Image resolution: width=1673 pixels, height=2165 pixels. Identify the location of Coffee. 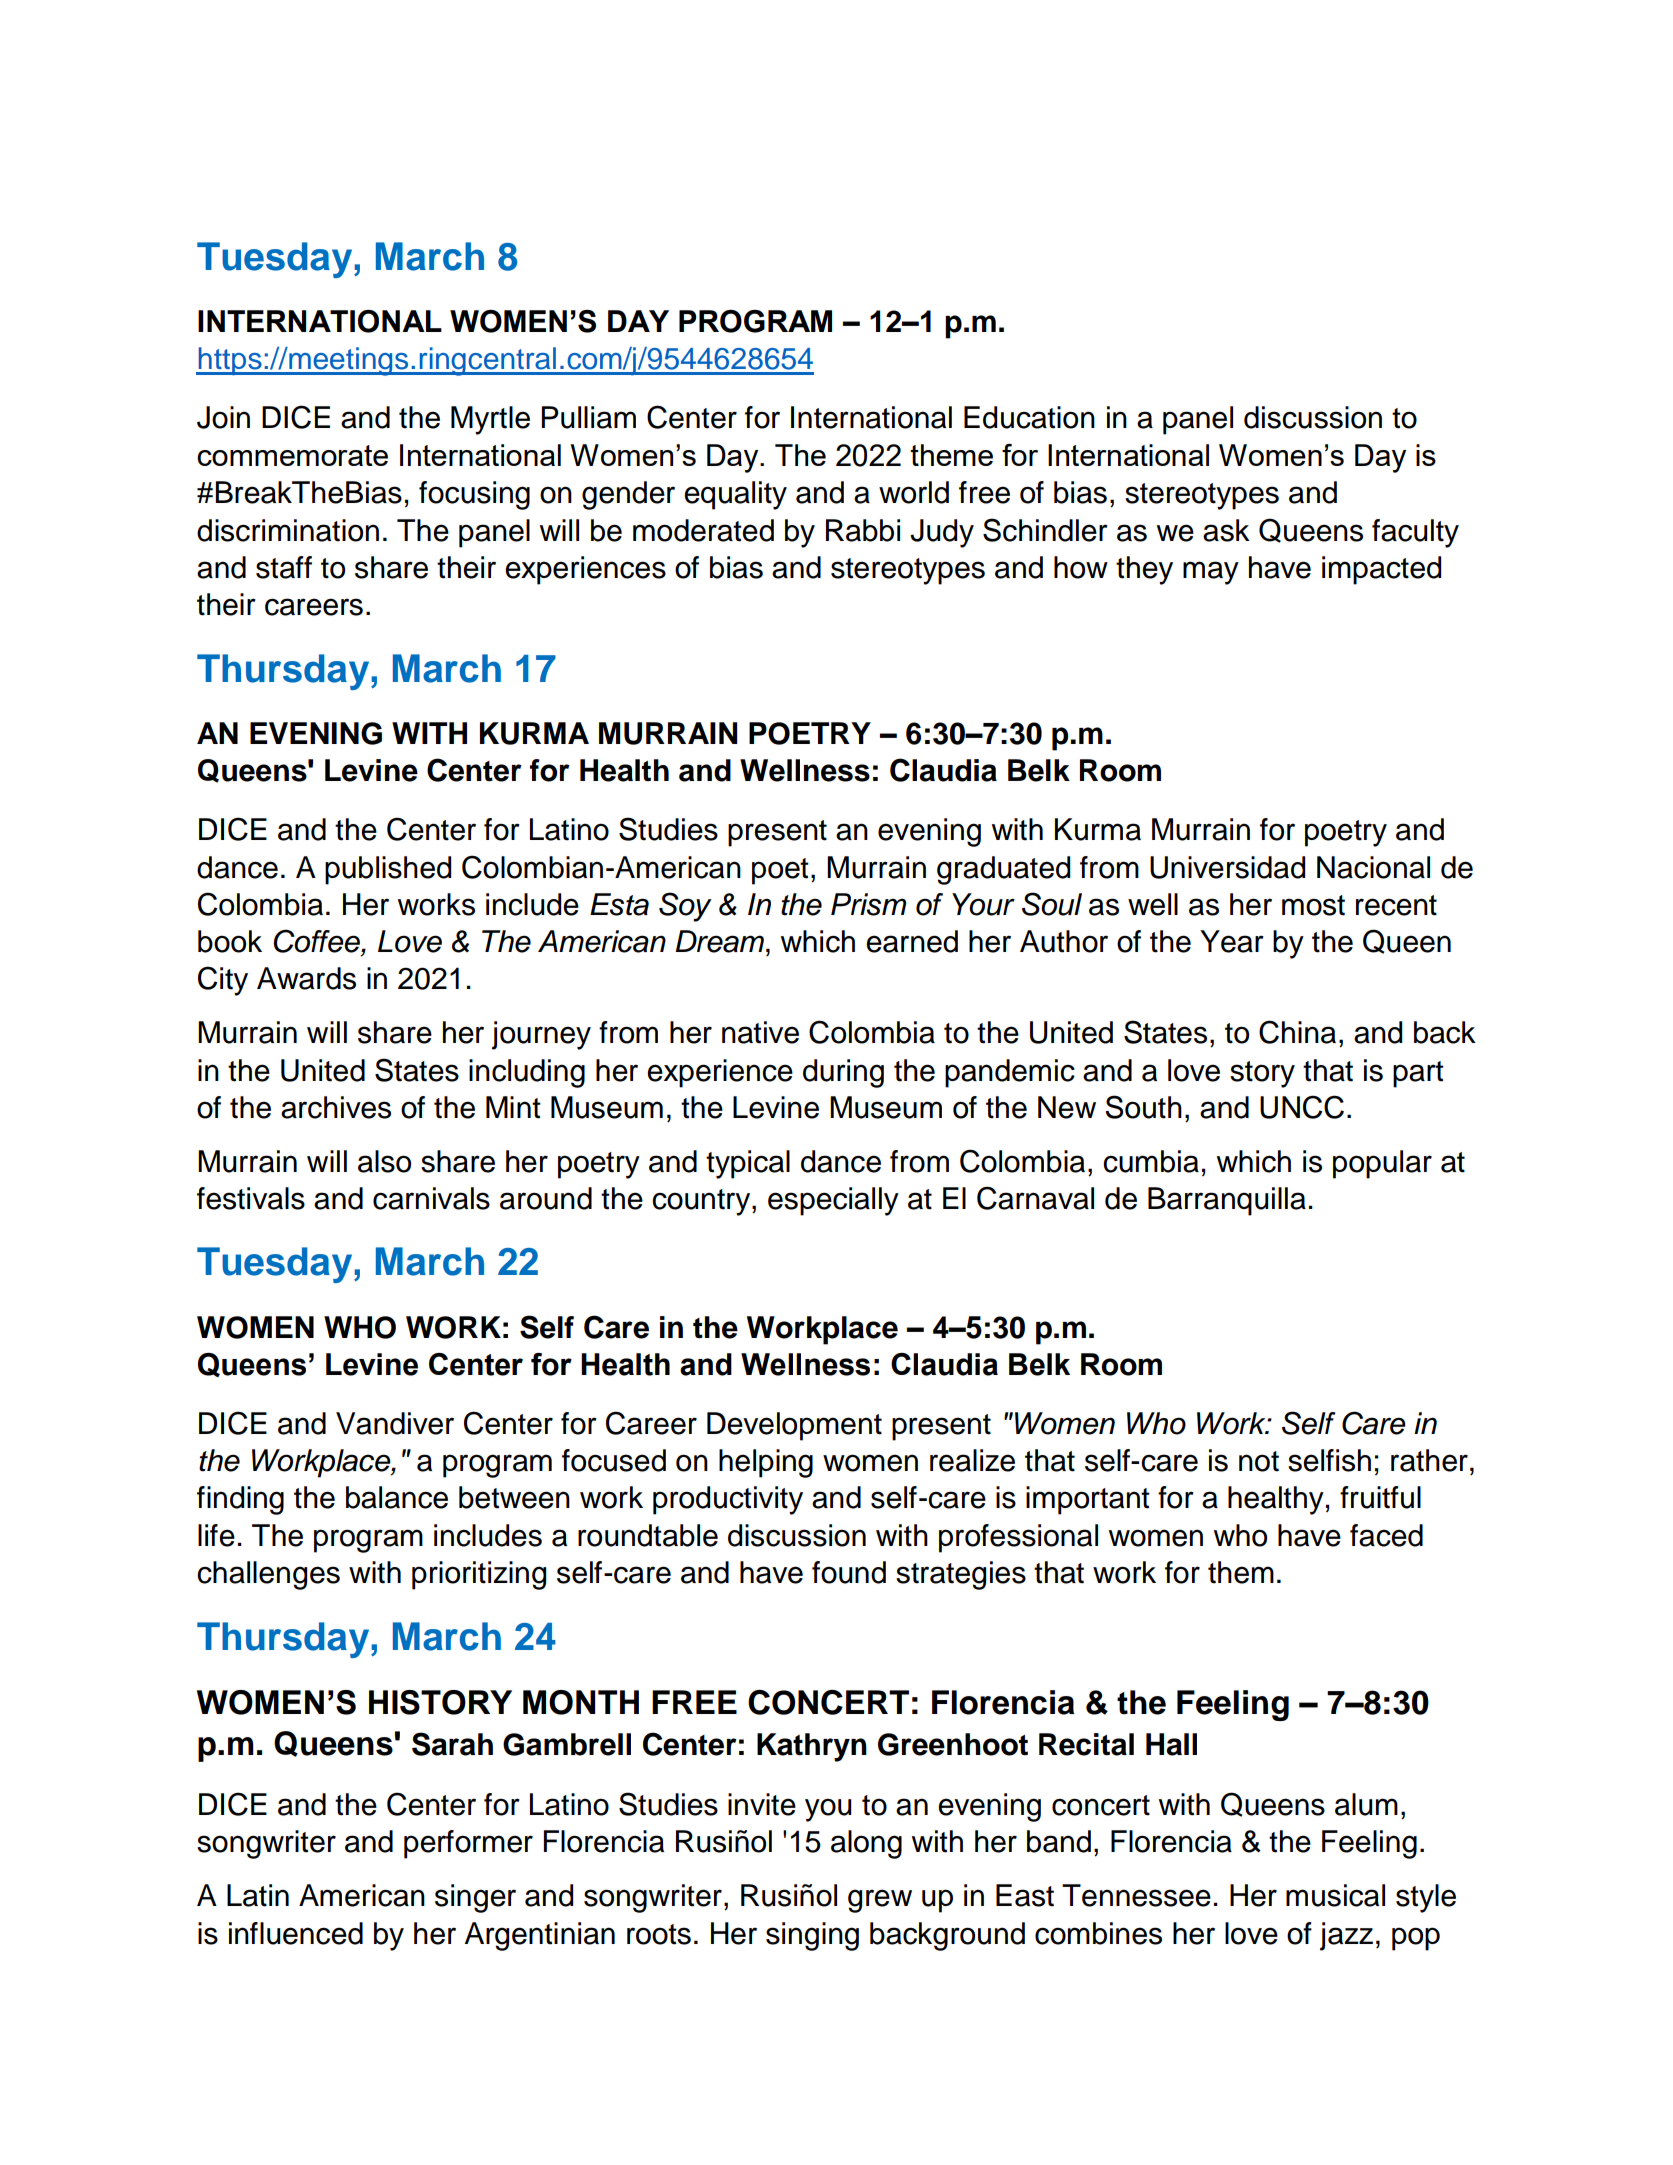
(318, 941).
